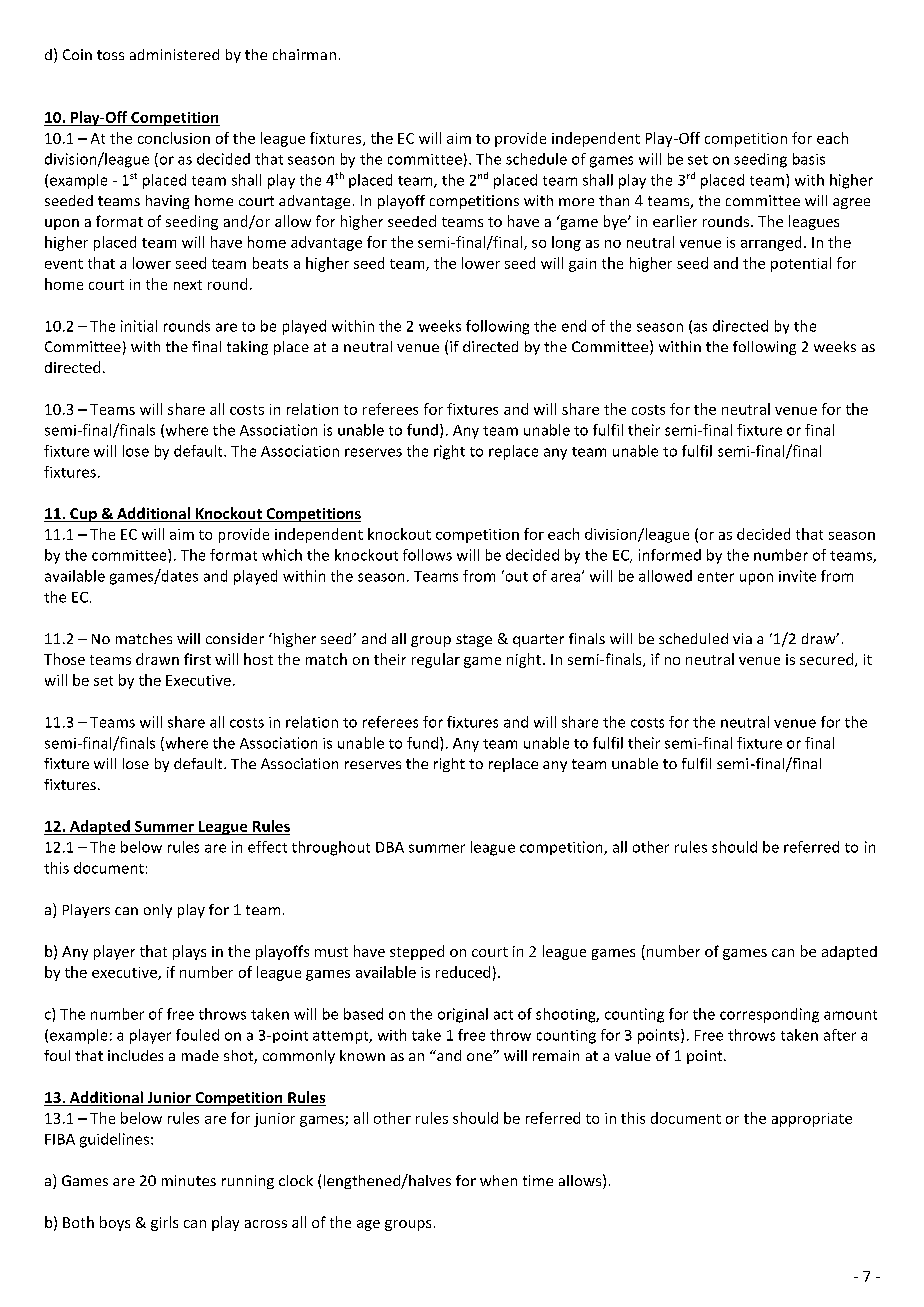 The image size is (924, 1307). I want to click on follows, so click(427, 555).
